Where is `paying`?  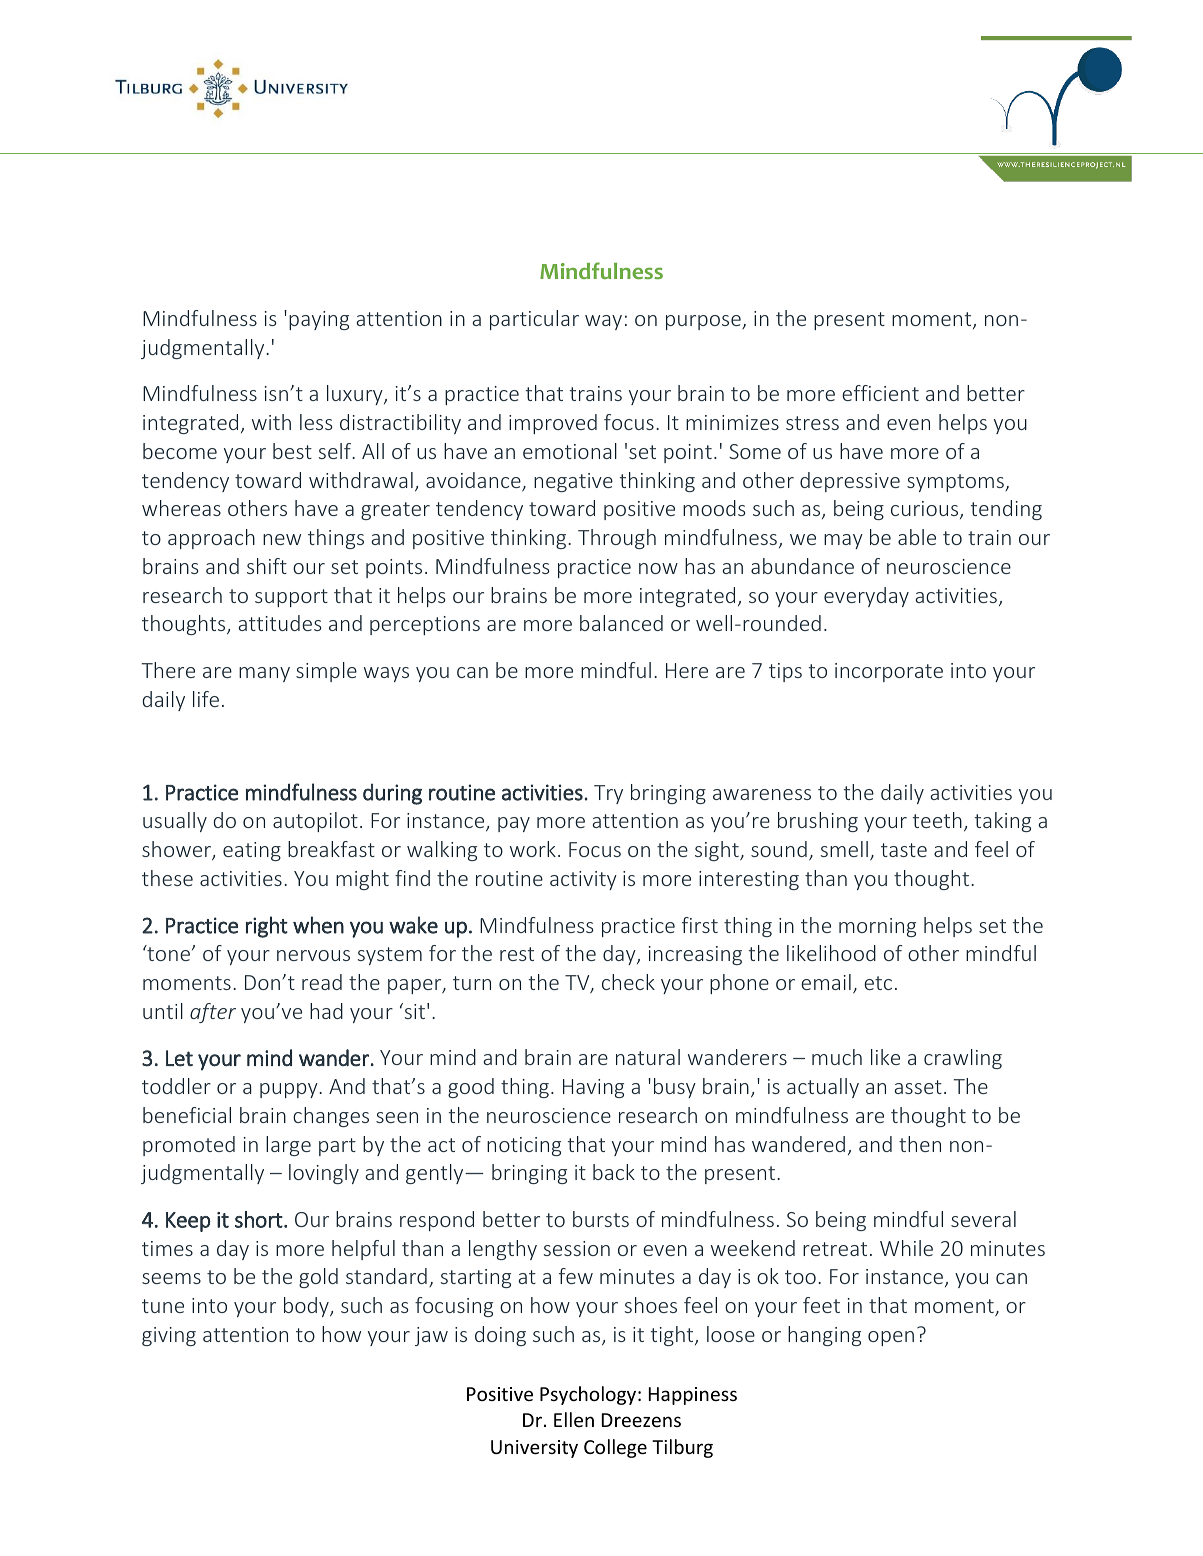
paying is located at coordinates (319, 320).
